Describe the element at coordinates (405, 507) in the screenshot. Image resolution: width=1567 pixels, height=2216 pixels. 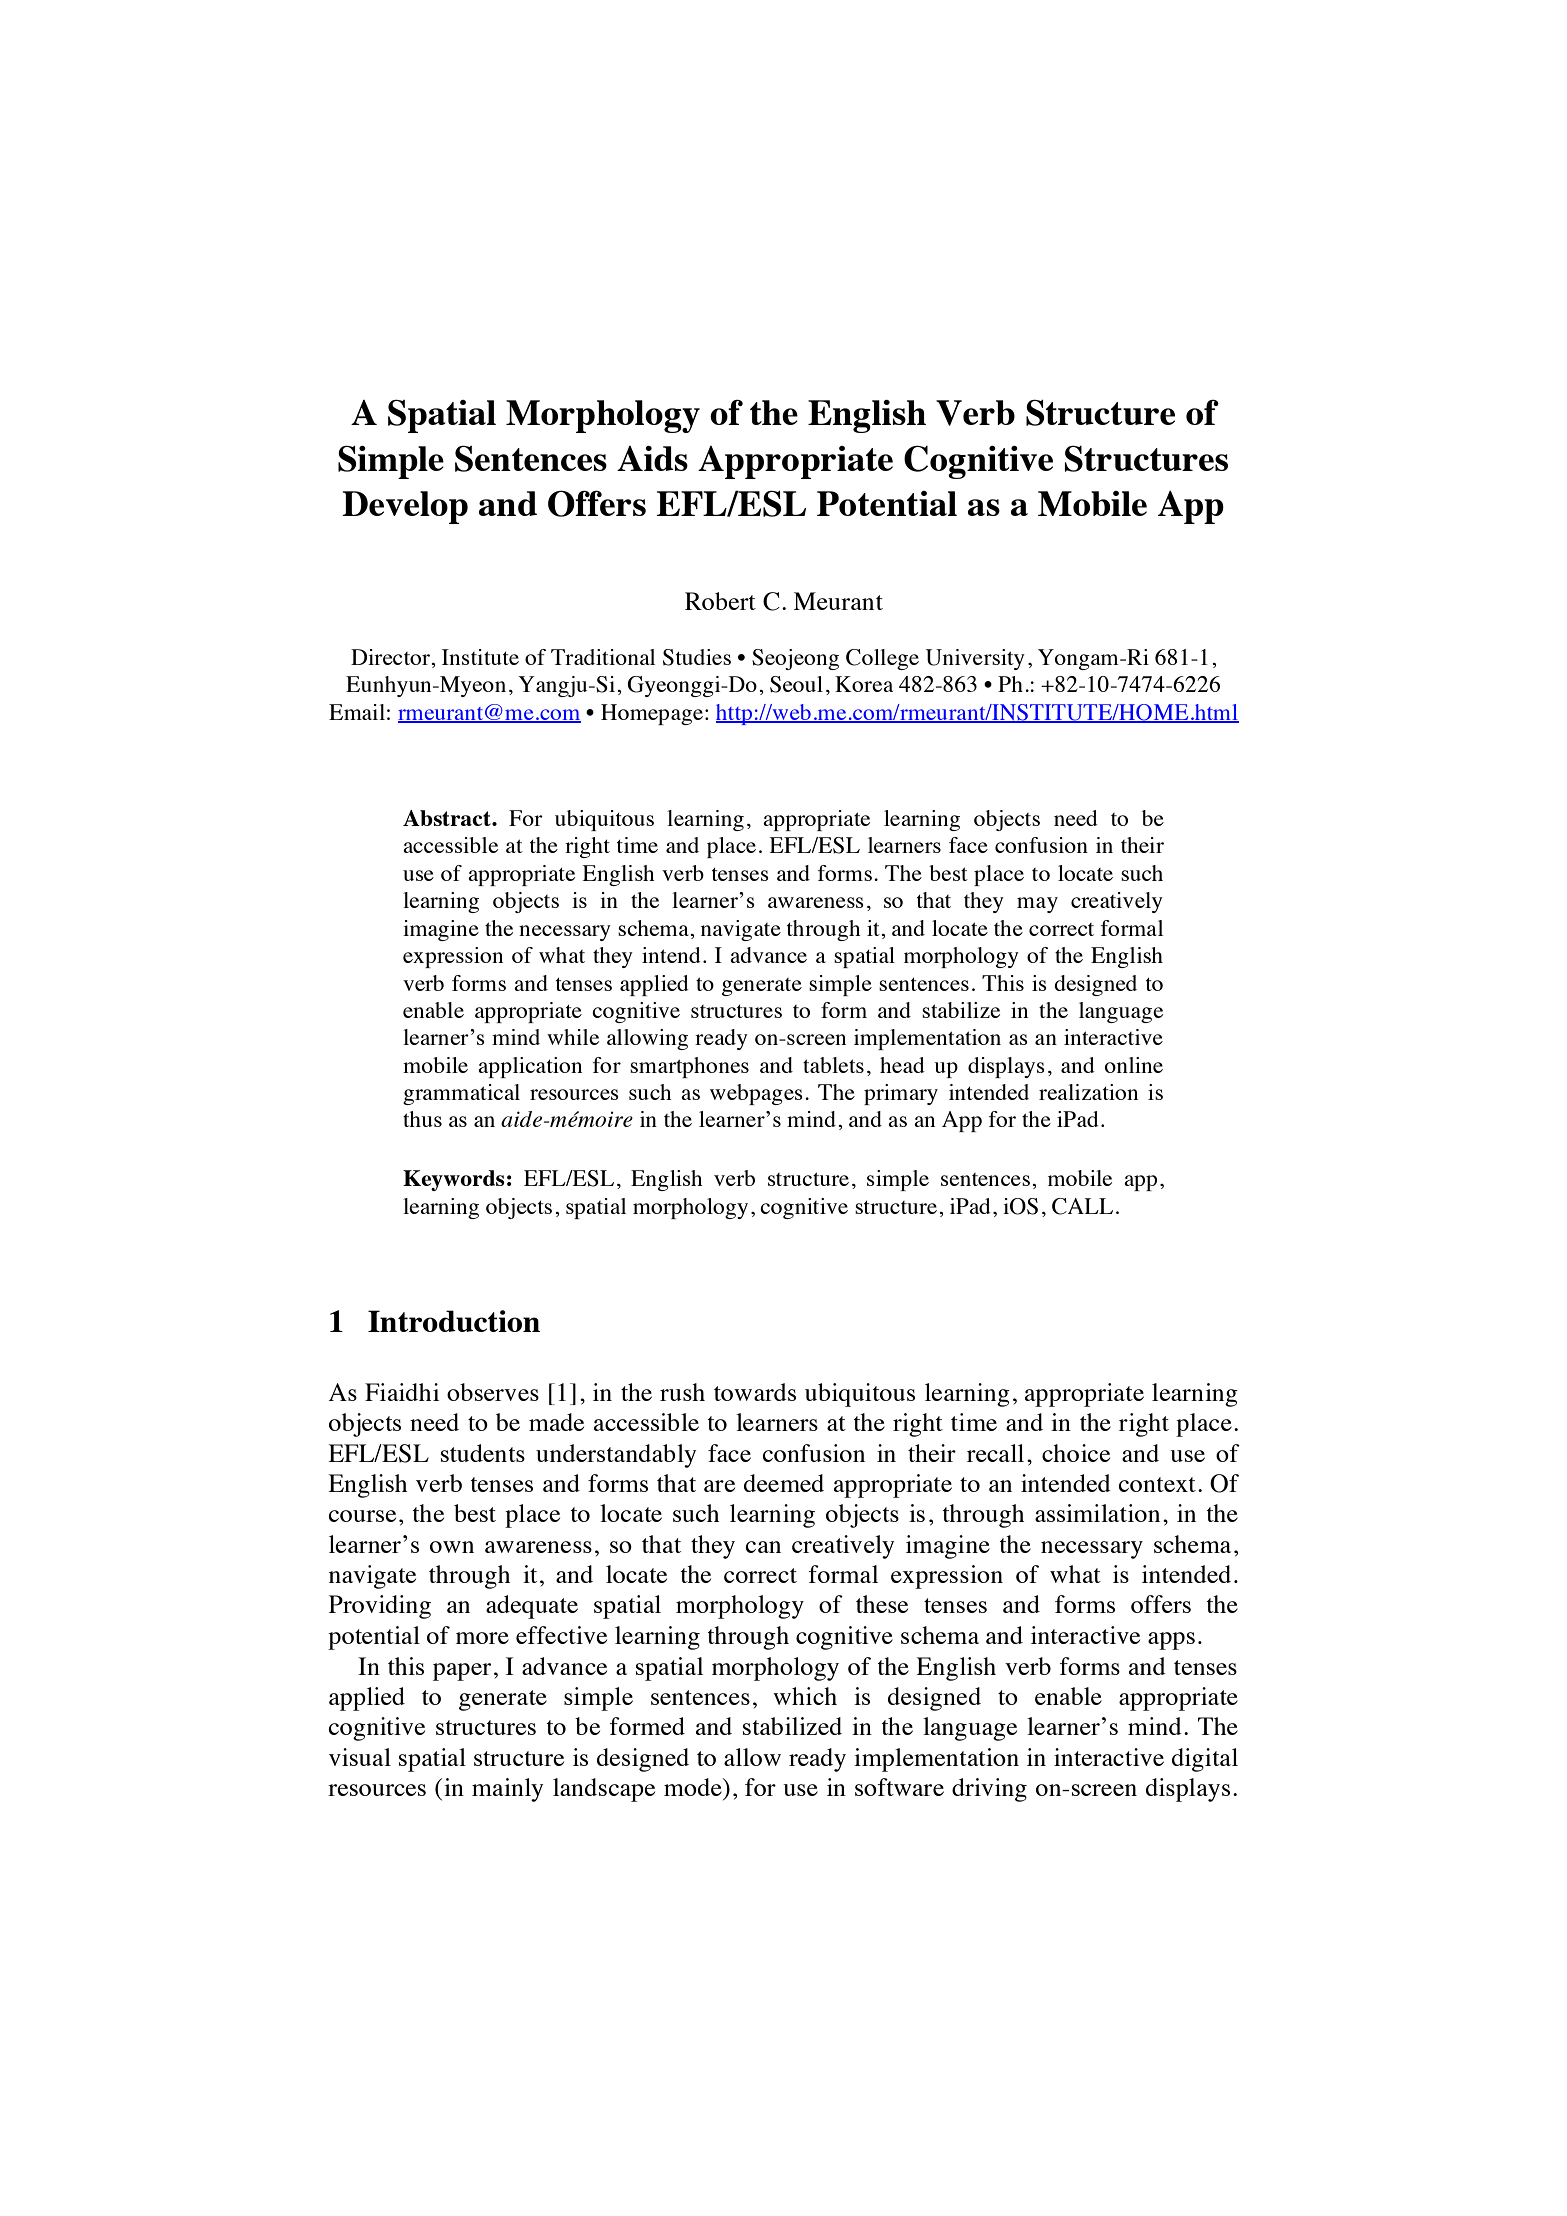
I see `Develop` at that location.
